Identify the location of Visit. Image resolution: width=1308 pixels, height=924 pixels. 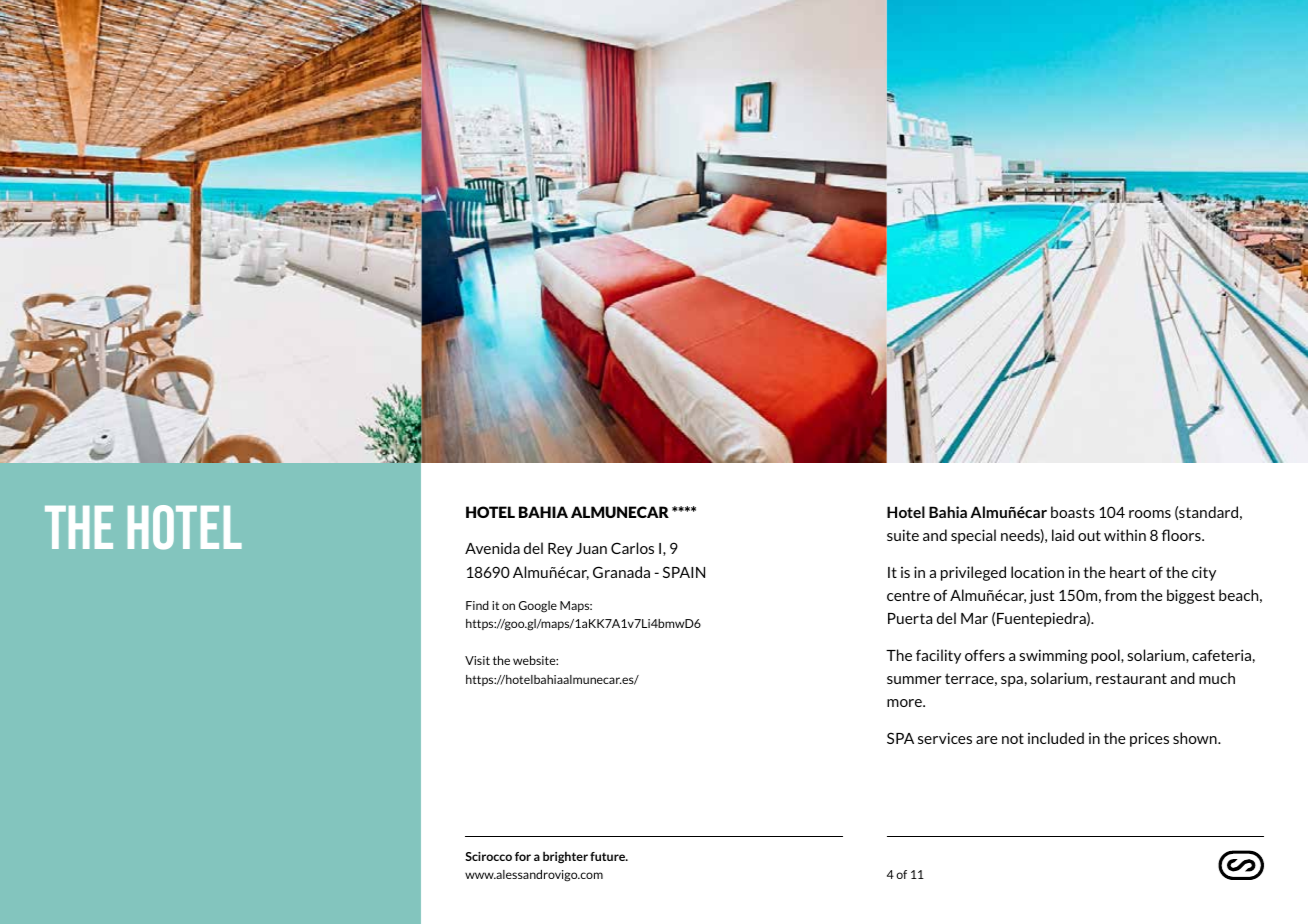
(477, 660).
